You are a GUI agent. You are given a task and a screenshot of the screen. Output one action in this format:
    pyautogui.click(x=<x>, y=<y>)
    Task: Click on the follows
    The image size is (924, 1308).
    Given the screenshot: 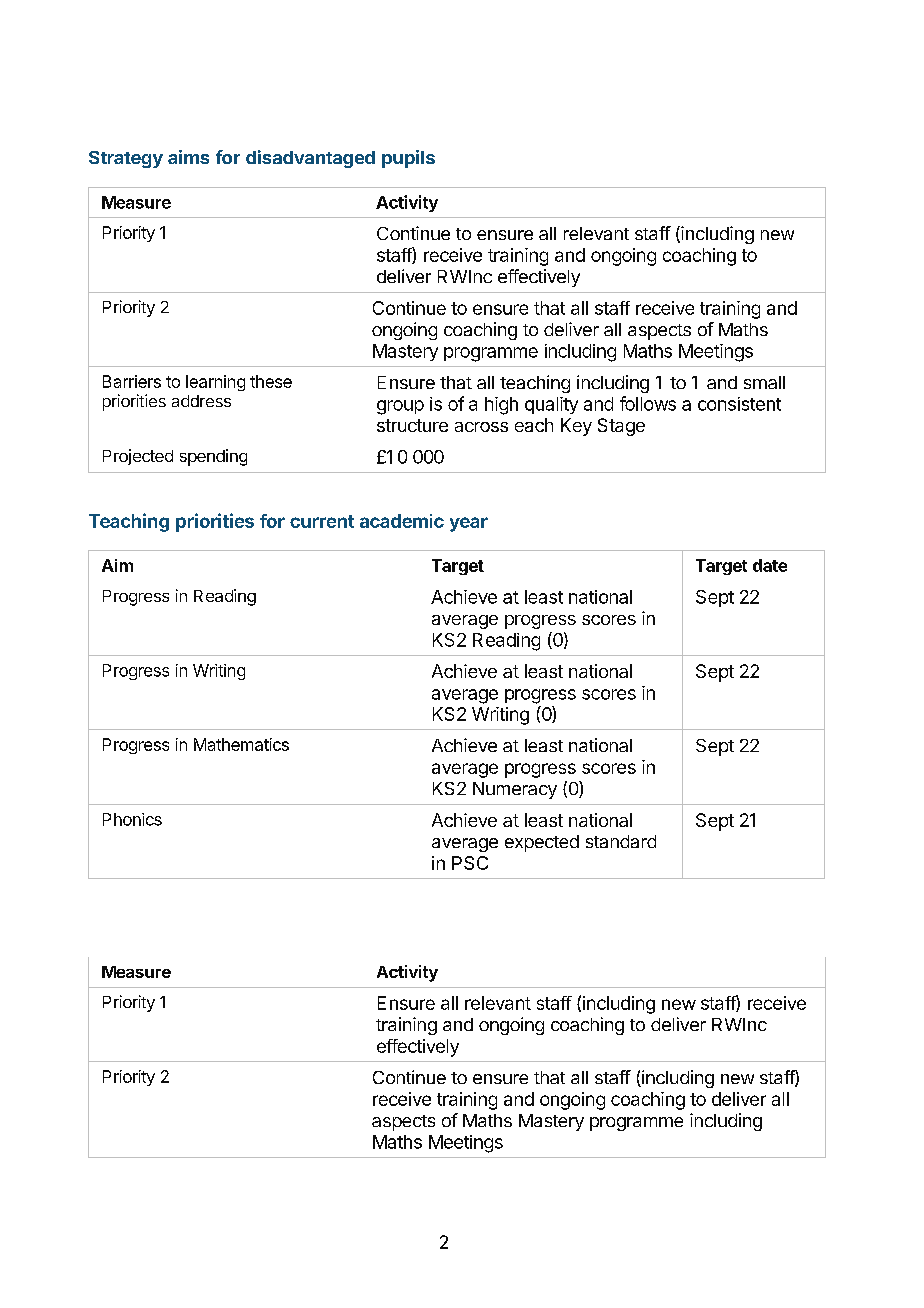 What is the action you would take?
    pyautogui.click(x=648, y=403)
